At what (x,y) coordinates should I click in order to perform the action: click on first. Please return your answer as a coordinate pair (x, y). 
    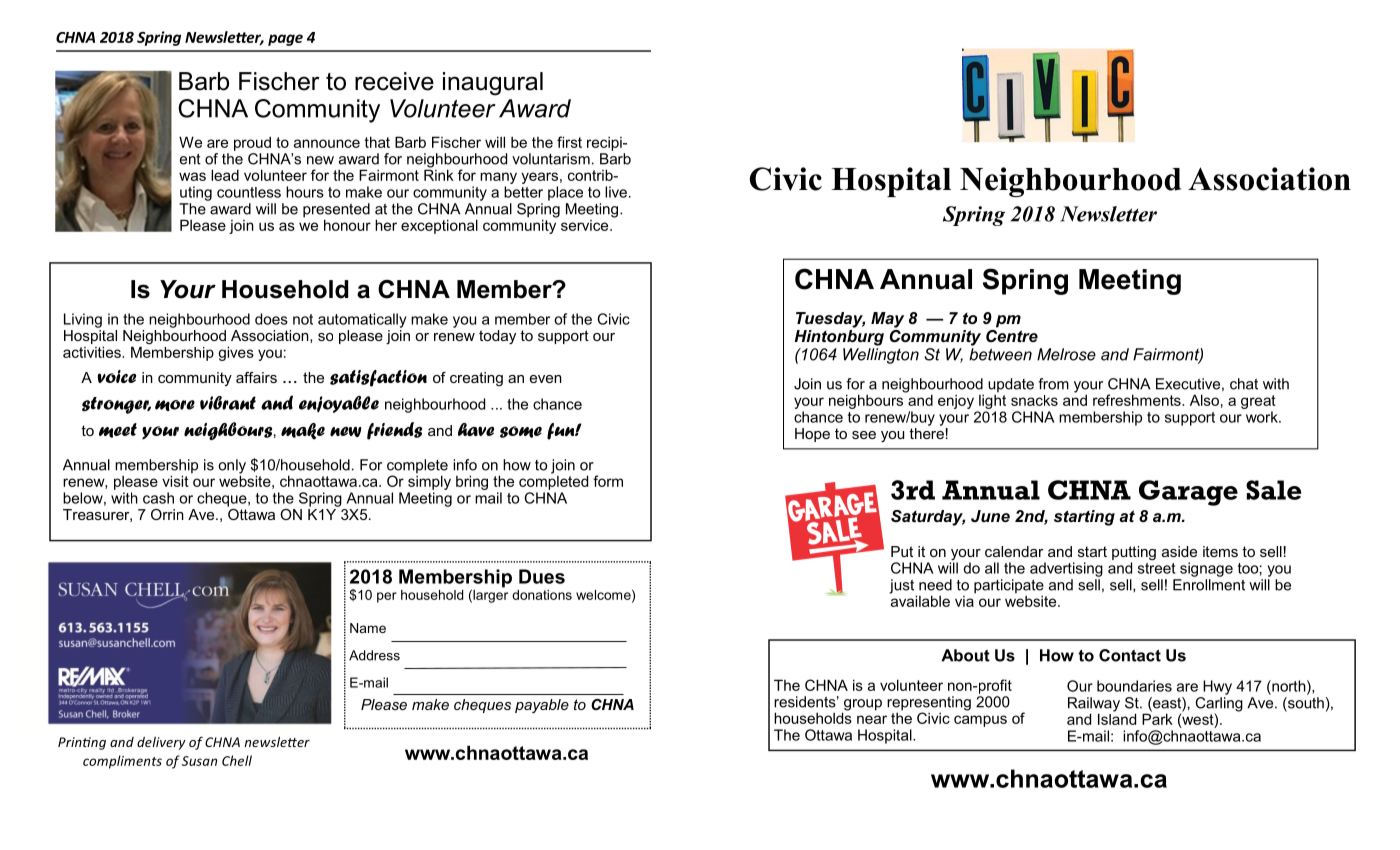
    Looking at the image, I should click on (569, 142).
